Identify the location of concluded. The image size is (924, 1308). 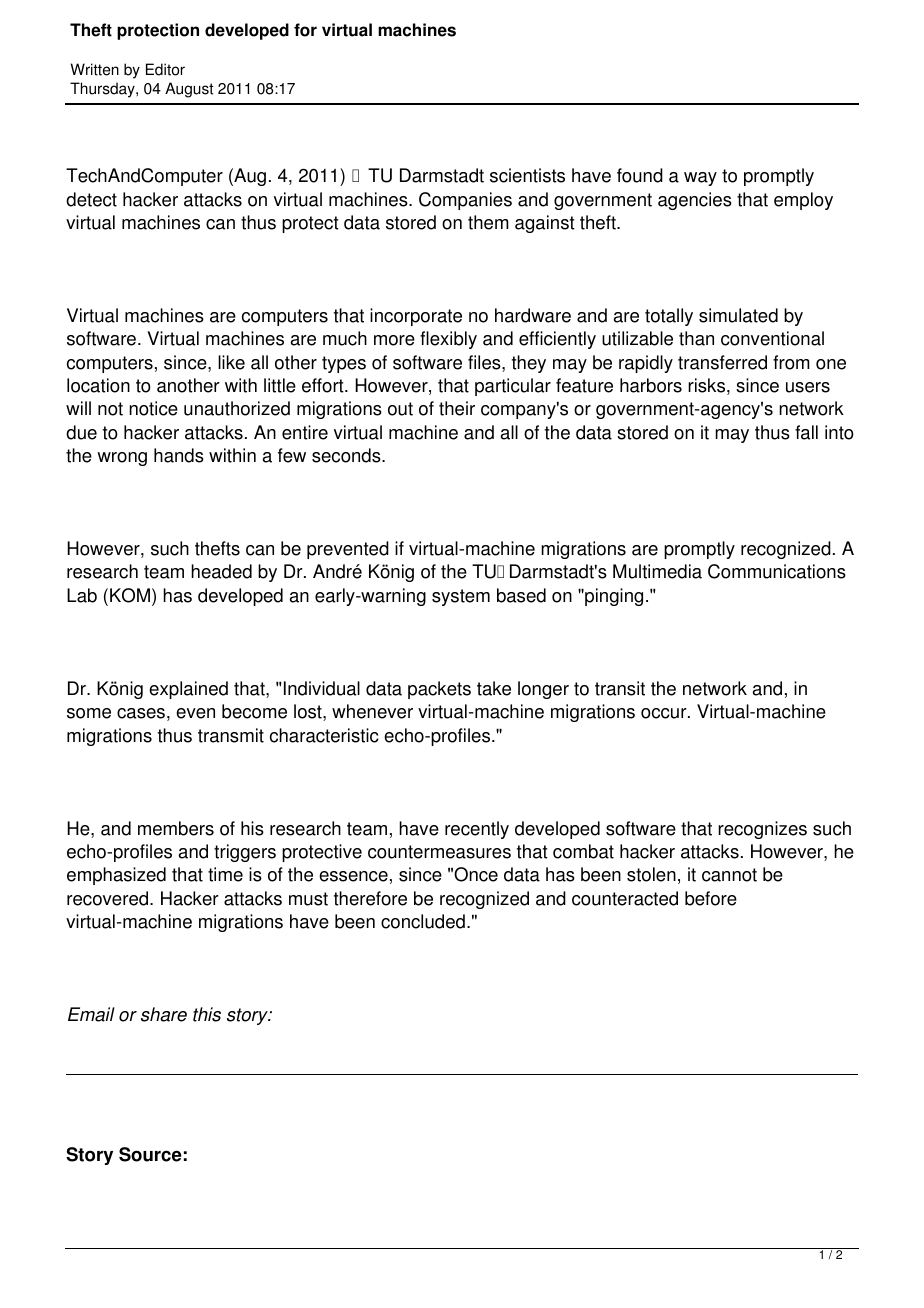
(423, 921).
